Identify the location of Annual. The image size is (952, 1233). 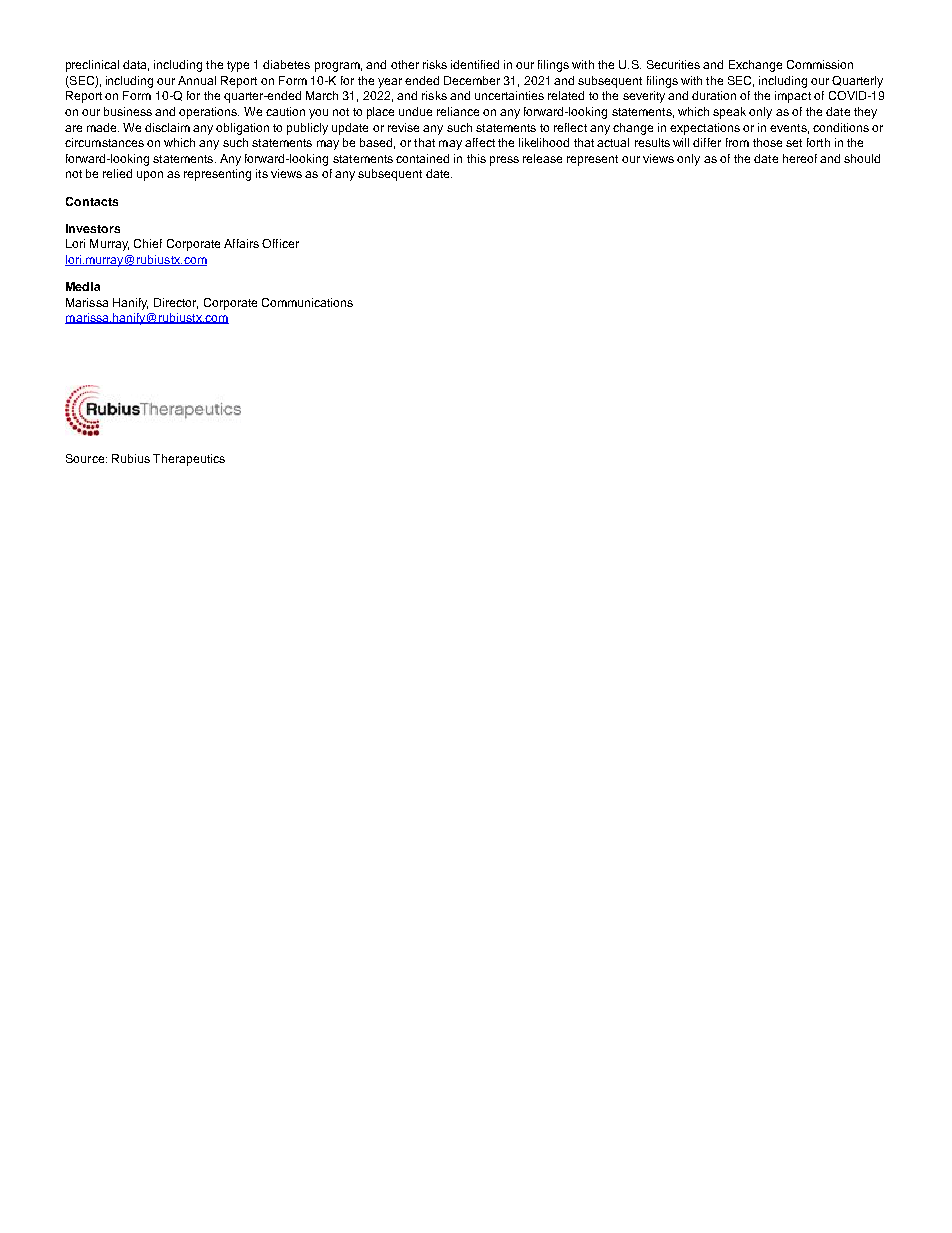
(197, 80).
